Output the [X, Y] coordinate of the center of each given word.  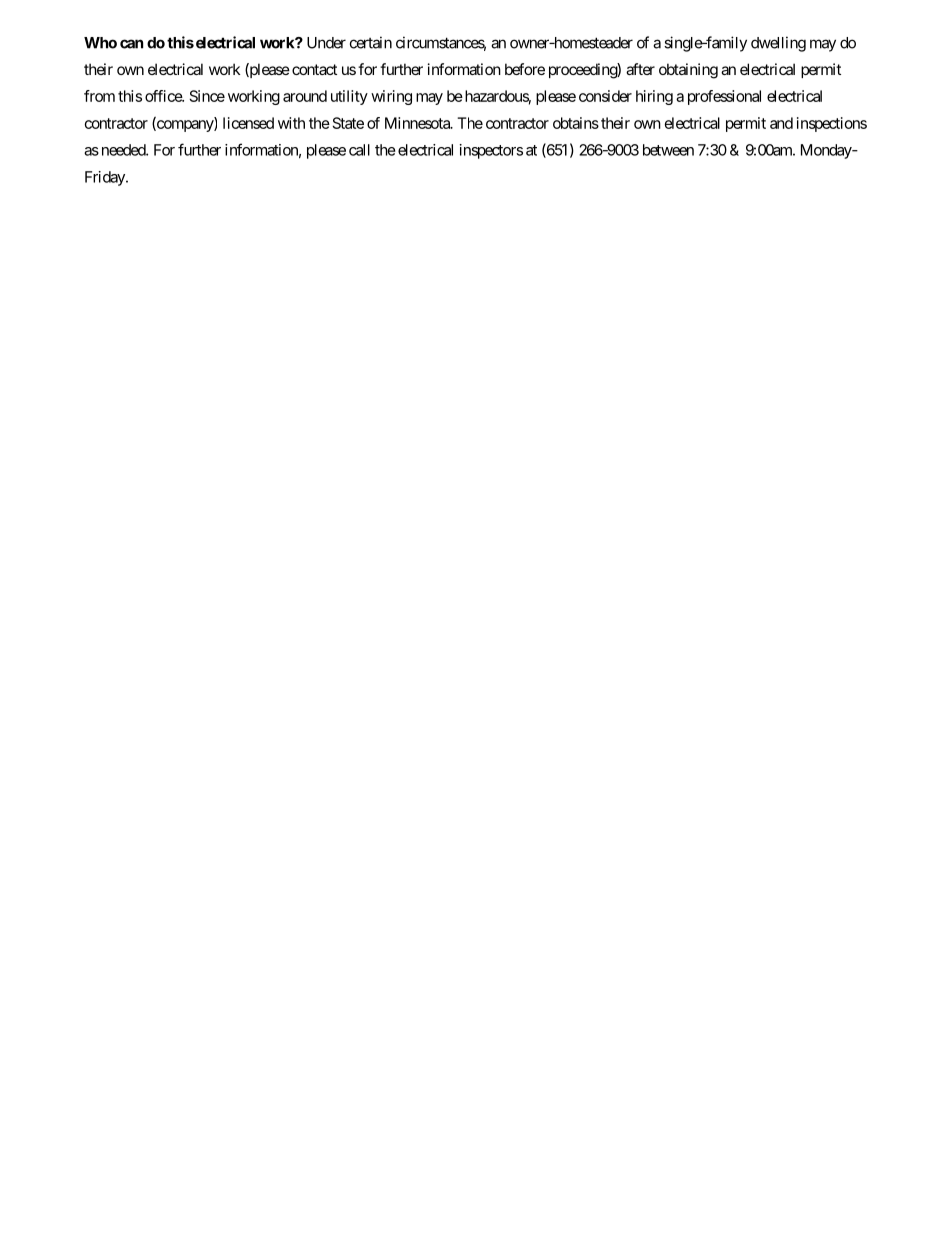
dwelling [778, 44]
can [131, 44]
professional [724, 97]
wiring [391, 97]
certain [371, 42]
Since [207, 96]
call [359, 150]
